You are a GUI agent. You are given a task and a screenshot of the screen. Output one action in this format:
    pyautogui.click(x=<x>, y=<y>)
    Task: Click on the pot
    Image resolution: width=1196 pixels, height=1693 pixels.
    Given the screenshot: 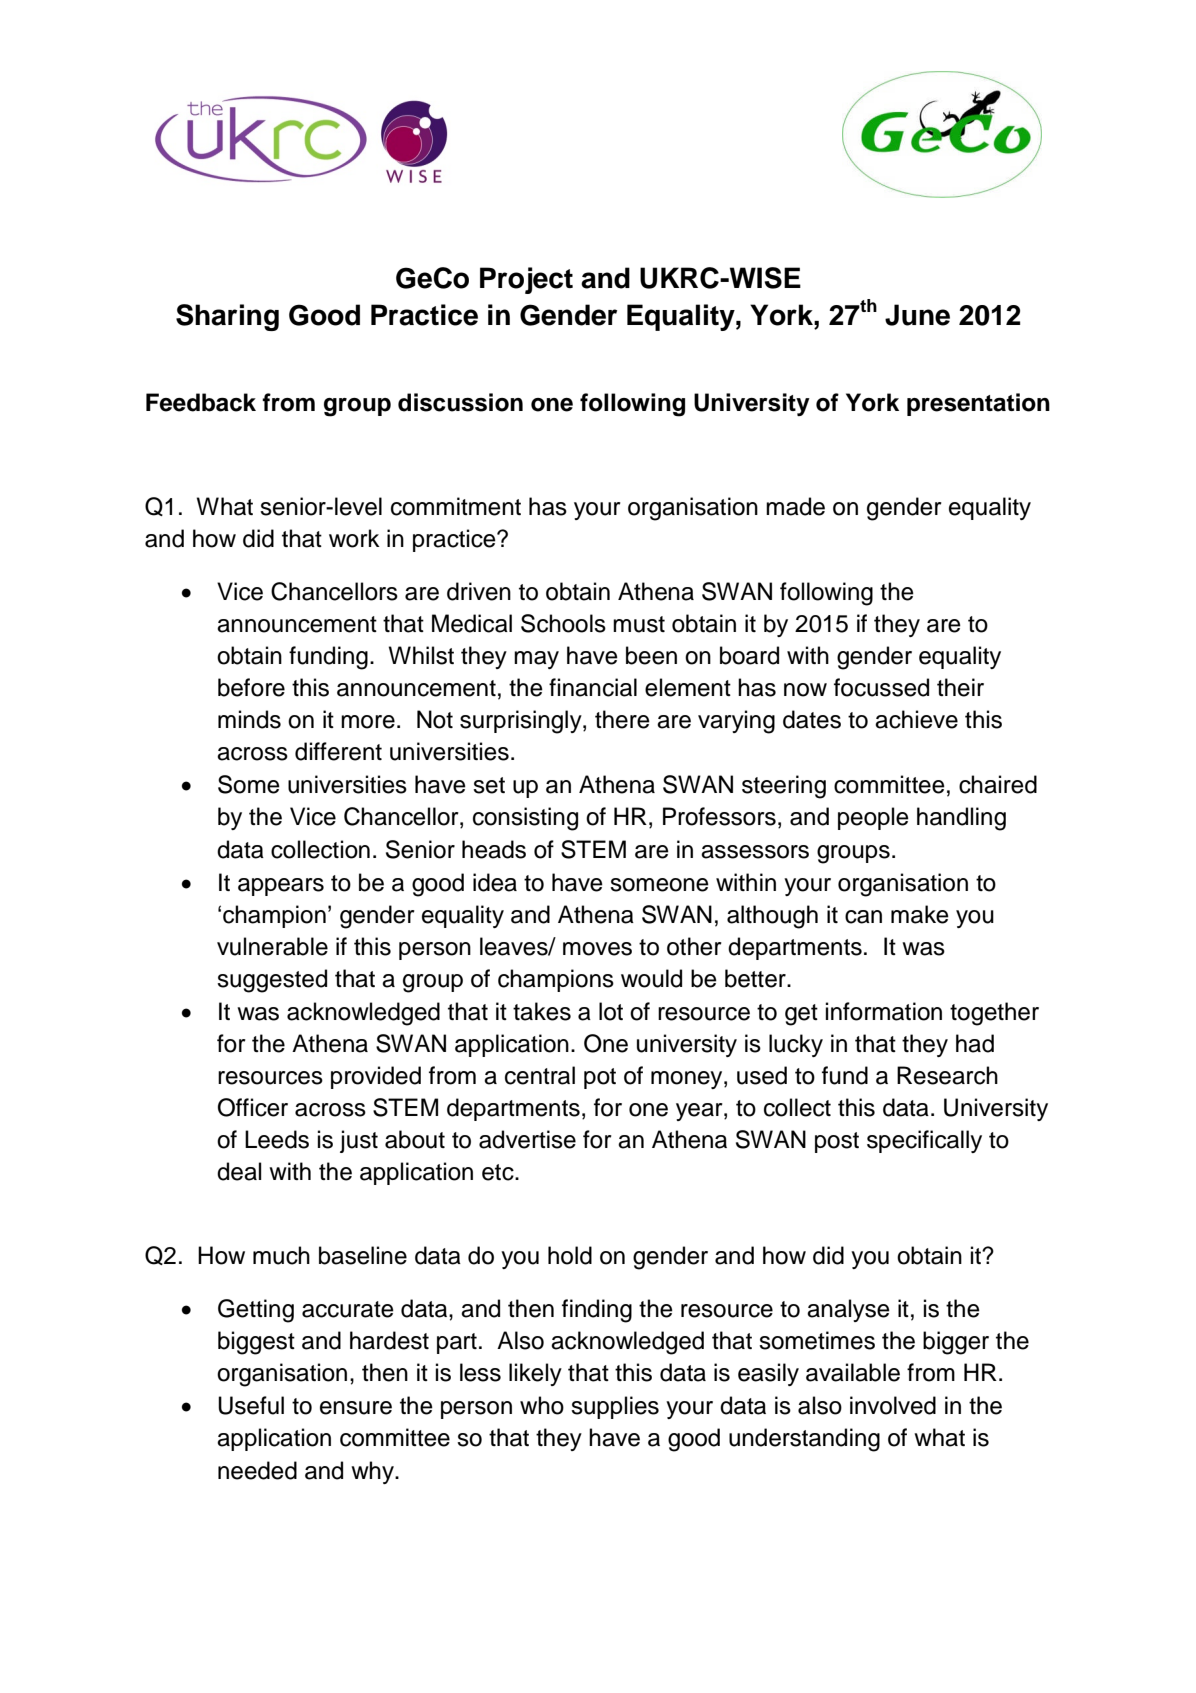 What is the action you would take?
    pyautogui.click(x=600, y=1078)
